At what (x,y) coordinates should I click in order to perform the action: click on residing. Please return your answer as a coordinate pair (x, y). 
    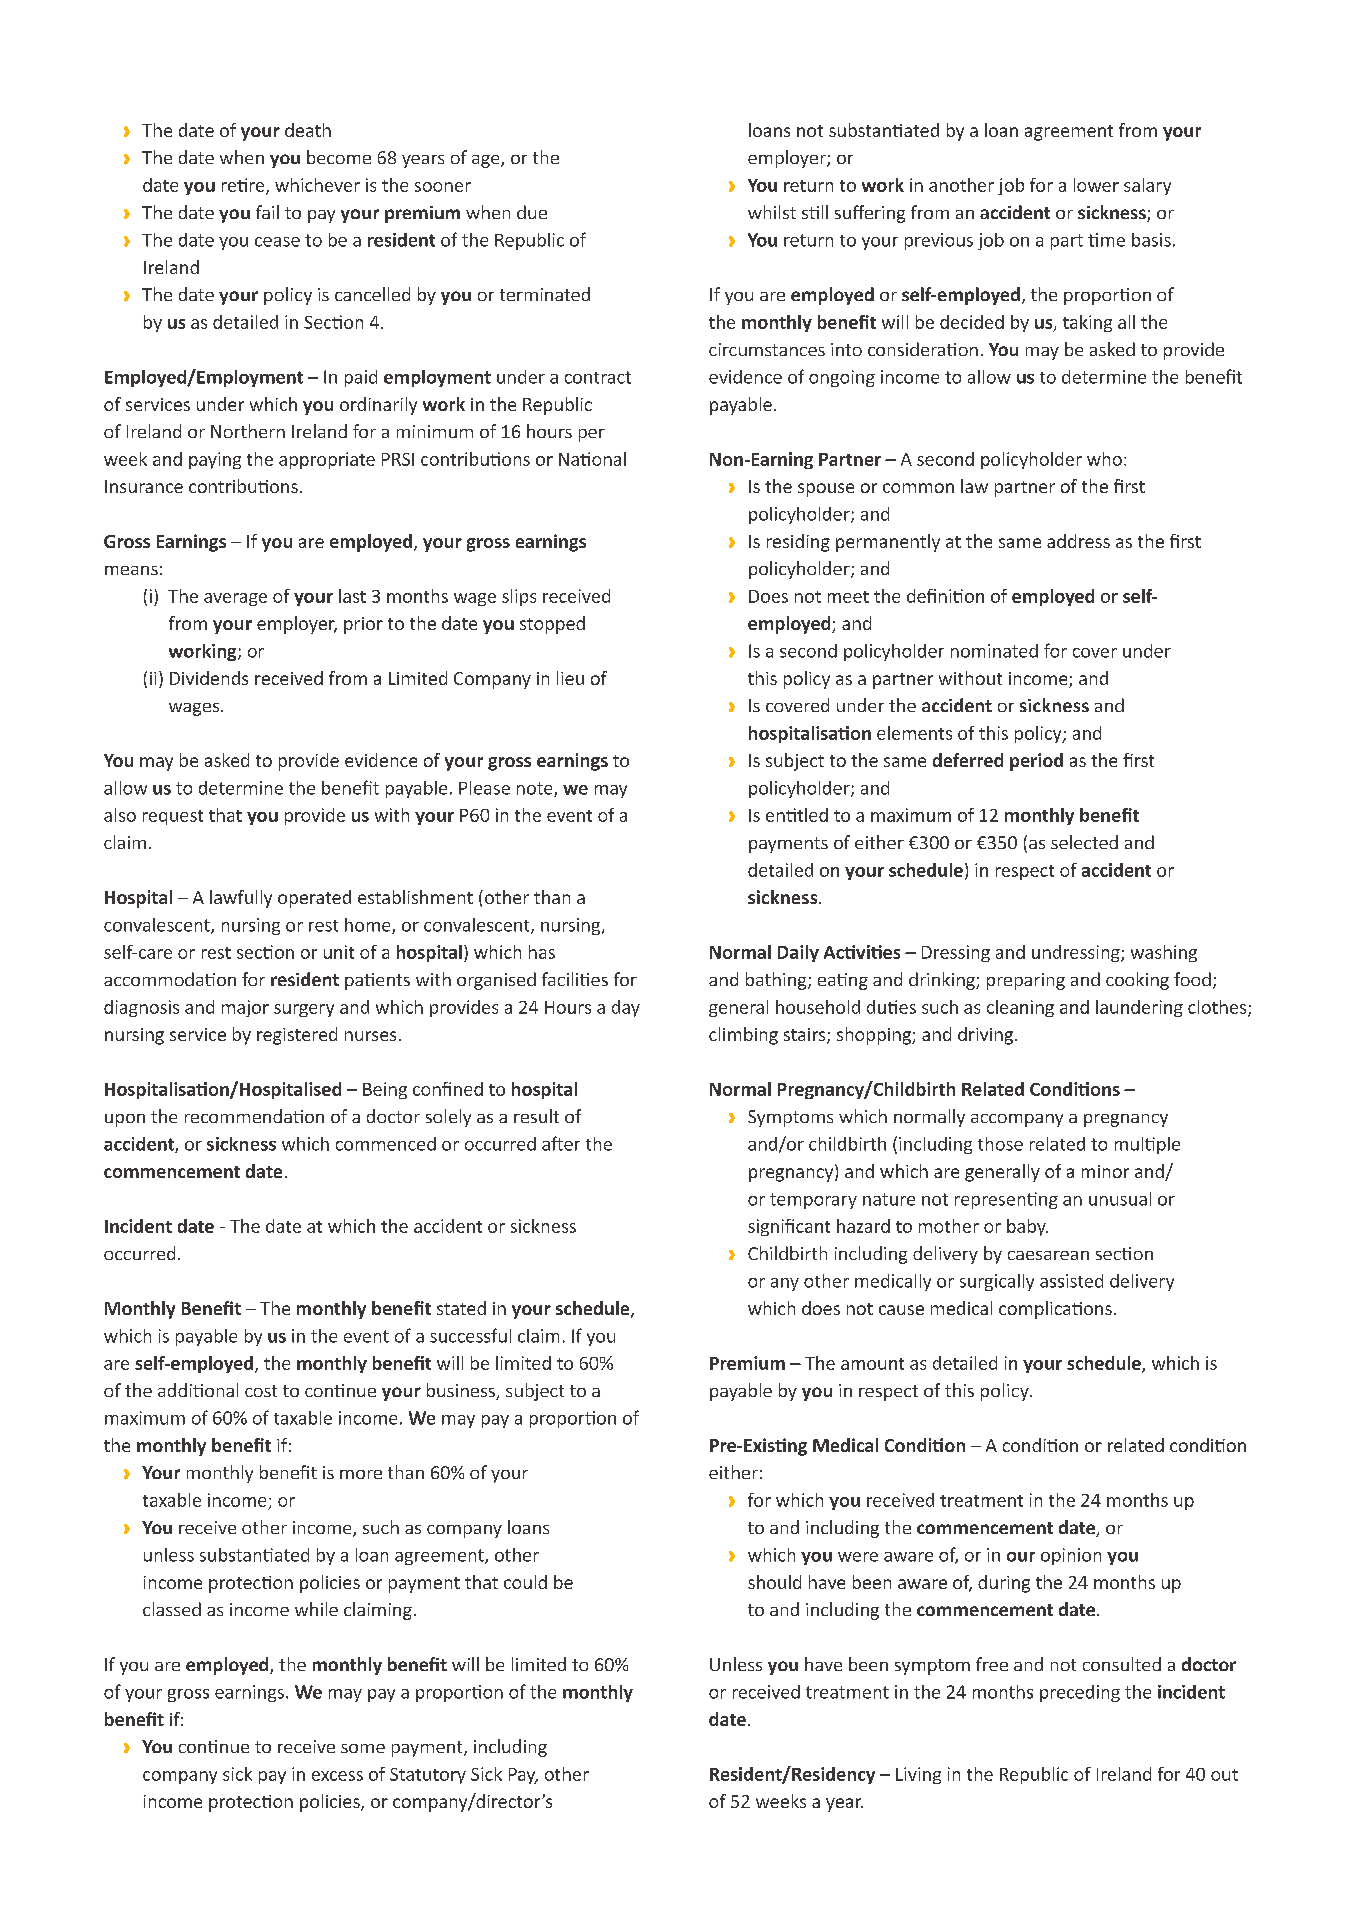
    Looking at the image, I should click on (798, 543).
